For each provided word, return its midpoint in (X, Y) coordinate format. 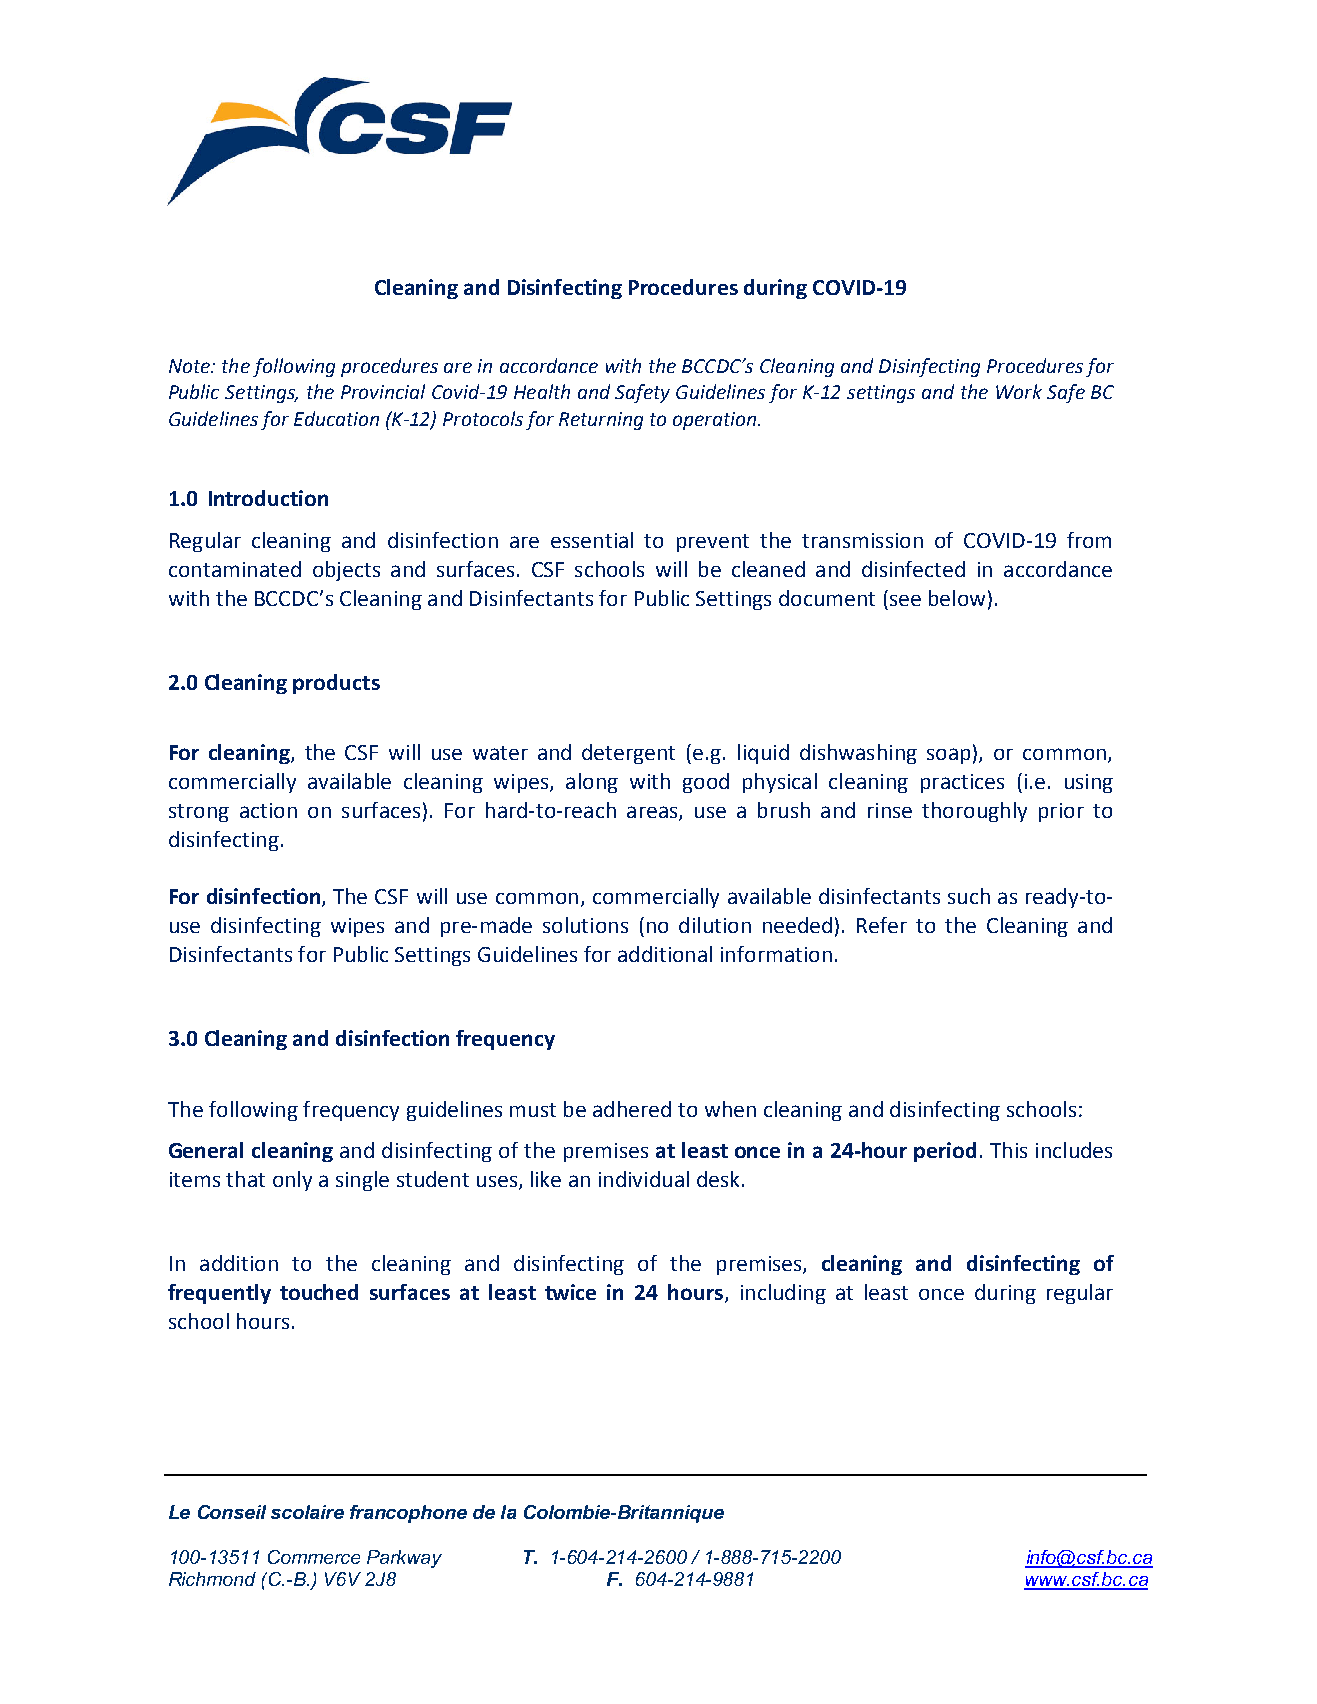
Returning (601, 421)
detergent (628, 754)
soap (948, 756)
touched (319, 1292)
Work (1019, 391)
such (969, 896)
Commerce (314, 1557)
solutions (585, 925)
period (945, 1152)
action (268, 810)
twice (570, 1292)
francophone (408, 1514)
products (336, 684)
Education (336, 418)
